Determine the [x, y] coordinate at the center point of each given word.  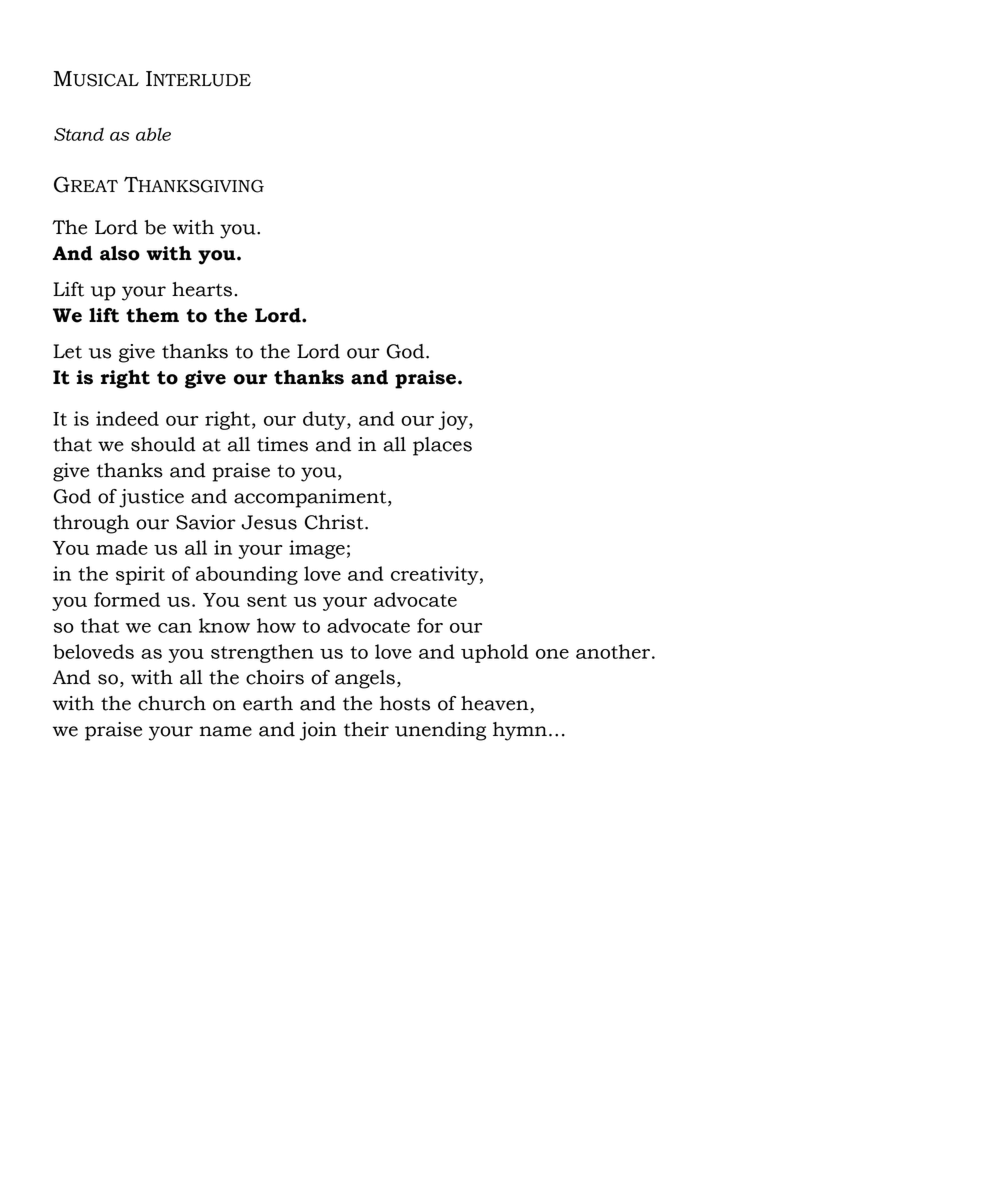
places [442, 446]
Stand [79, 134]
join [318, 731]
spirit [140, 575]
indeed [127, 418]
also [120, 253]
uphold [494, 653]
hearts [203, 289]
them [152, 315]
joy [454, 420]
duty [325, 420]
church [172, 703]
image [317, 549]
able [153, 134]
